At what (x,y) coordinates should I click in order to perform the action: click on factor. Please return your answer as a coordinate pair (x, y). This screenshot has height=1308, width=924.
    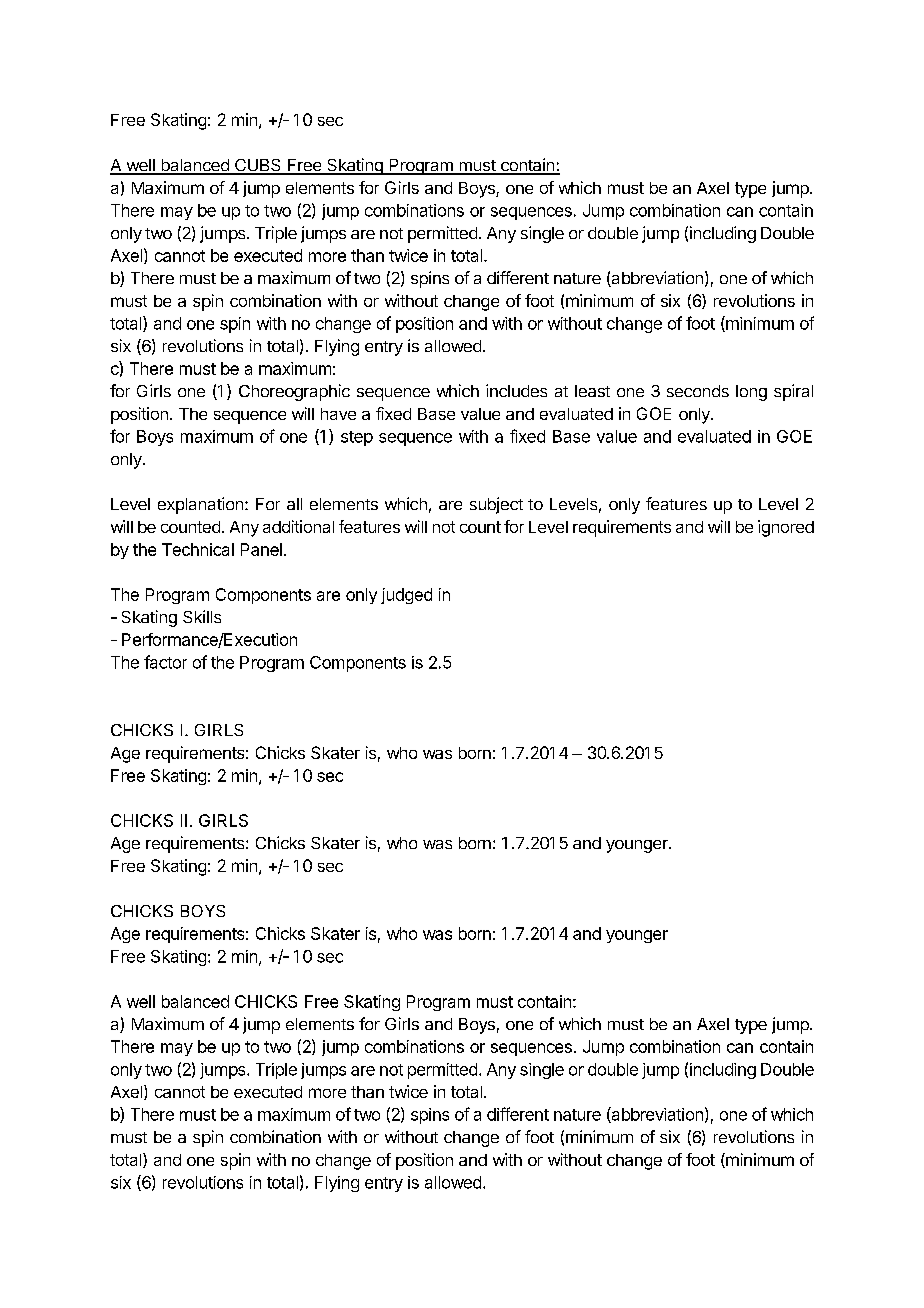
    Looking at the image, I should click on (165, 662).
